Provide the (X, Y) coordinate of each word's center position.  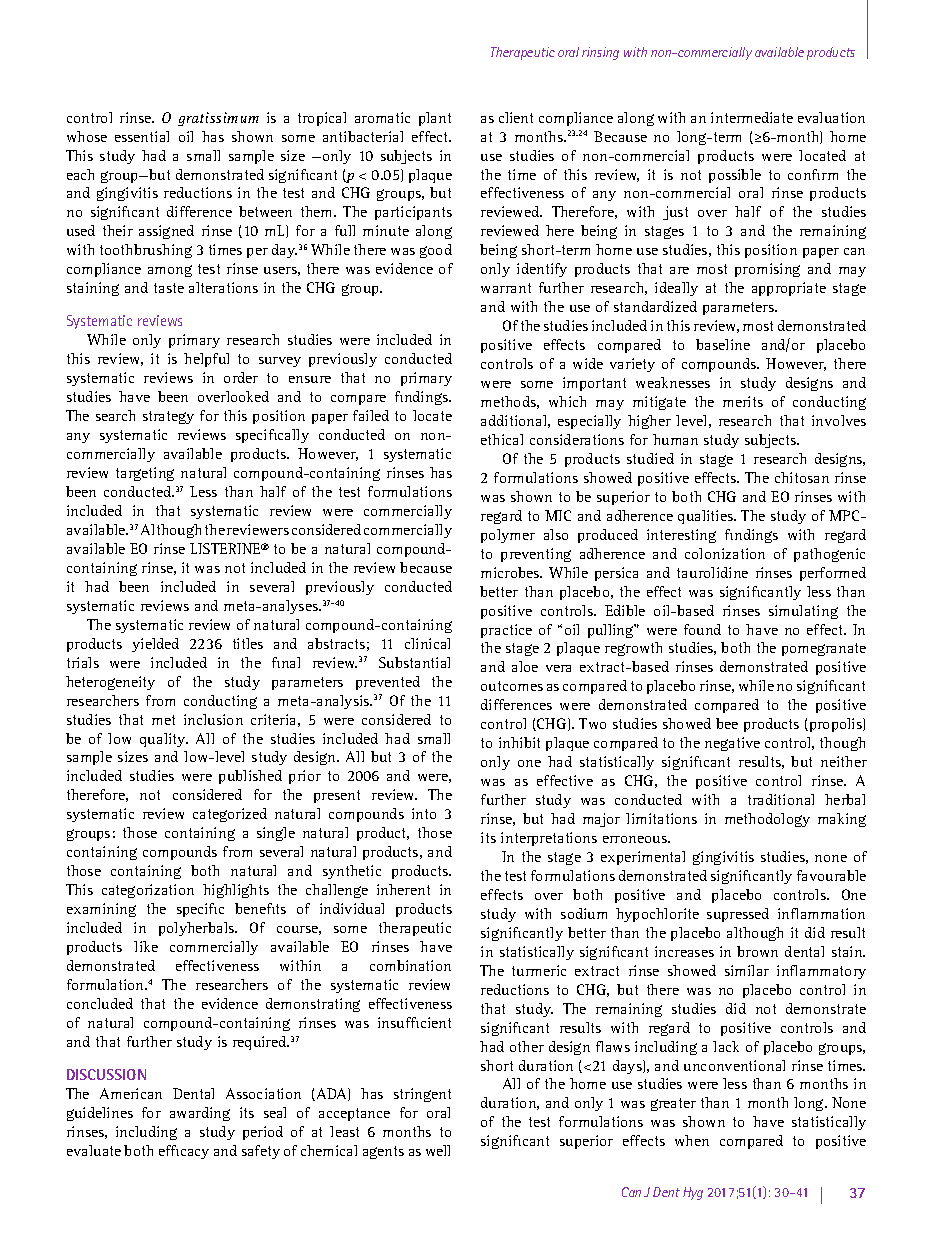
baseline (723, 344)
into (424, 813)
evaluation (831, 117)
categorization (148, 891)
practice (506, 631)
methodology (767, 820)
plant (435, 119)
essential (142, 136)
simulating (803, 612)
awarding (200, 1114)
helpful (206, 360)
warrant (506, 288)
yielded (155, 645)
